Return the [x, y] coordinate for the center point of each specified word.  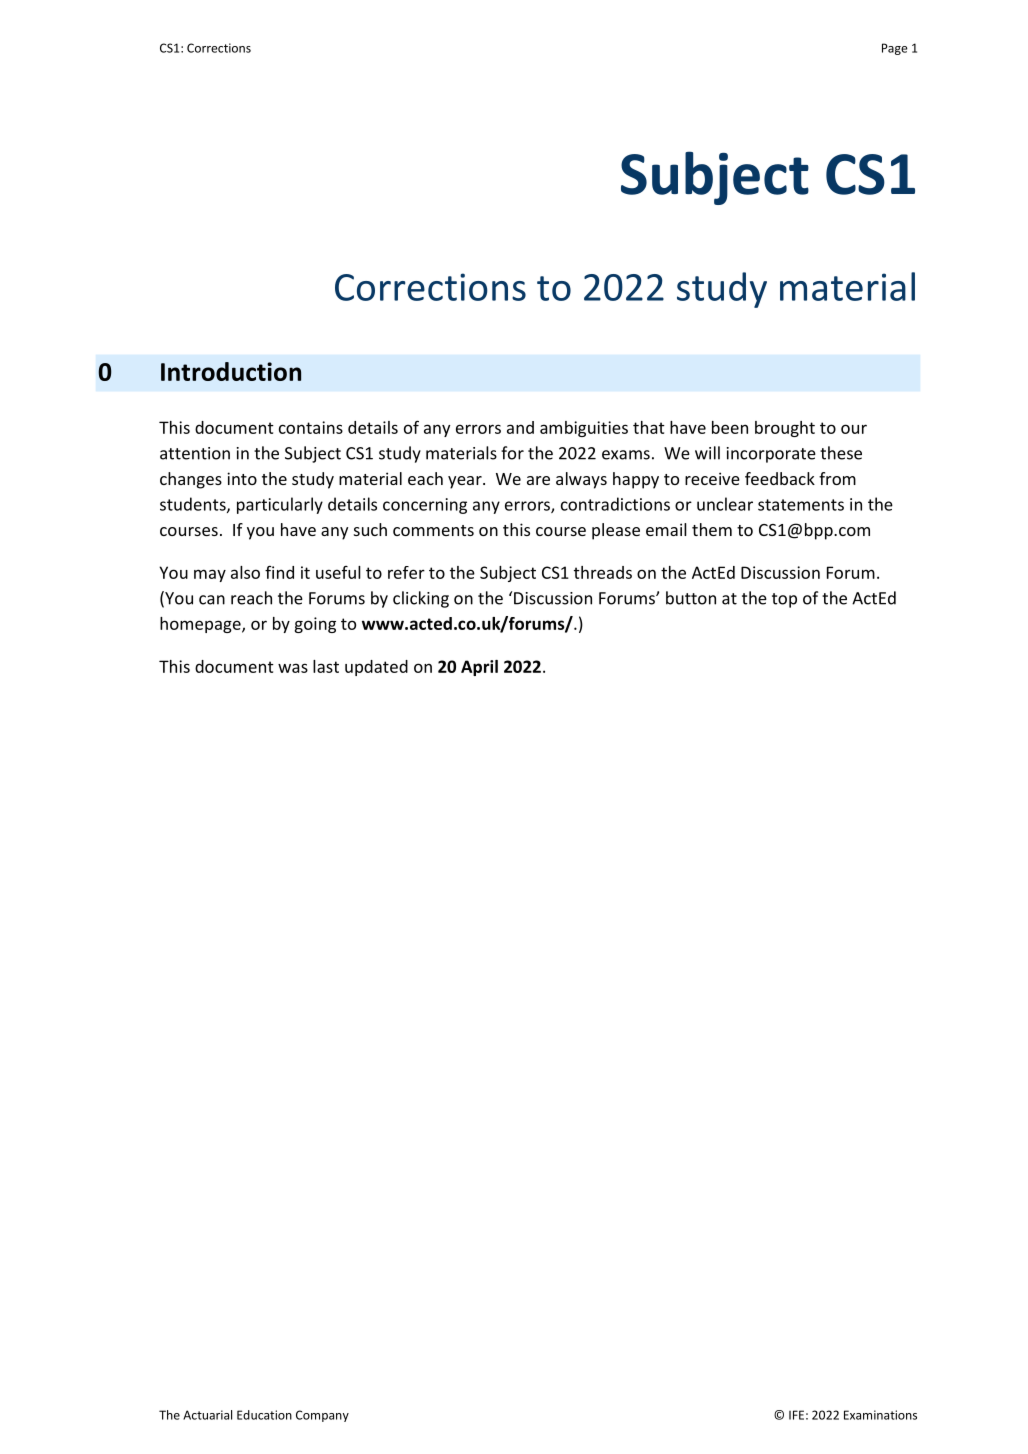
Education [264, 1415]
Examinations [880, 1415]
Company [322, 1416]
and [520, 427]
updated [376, 668]
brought [785, 429]
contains [311, 427]
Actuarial [207, 1415]
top [784, 600]
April [479, 668]
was [293, 668]
